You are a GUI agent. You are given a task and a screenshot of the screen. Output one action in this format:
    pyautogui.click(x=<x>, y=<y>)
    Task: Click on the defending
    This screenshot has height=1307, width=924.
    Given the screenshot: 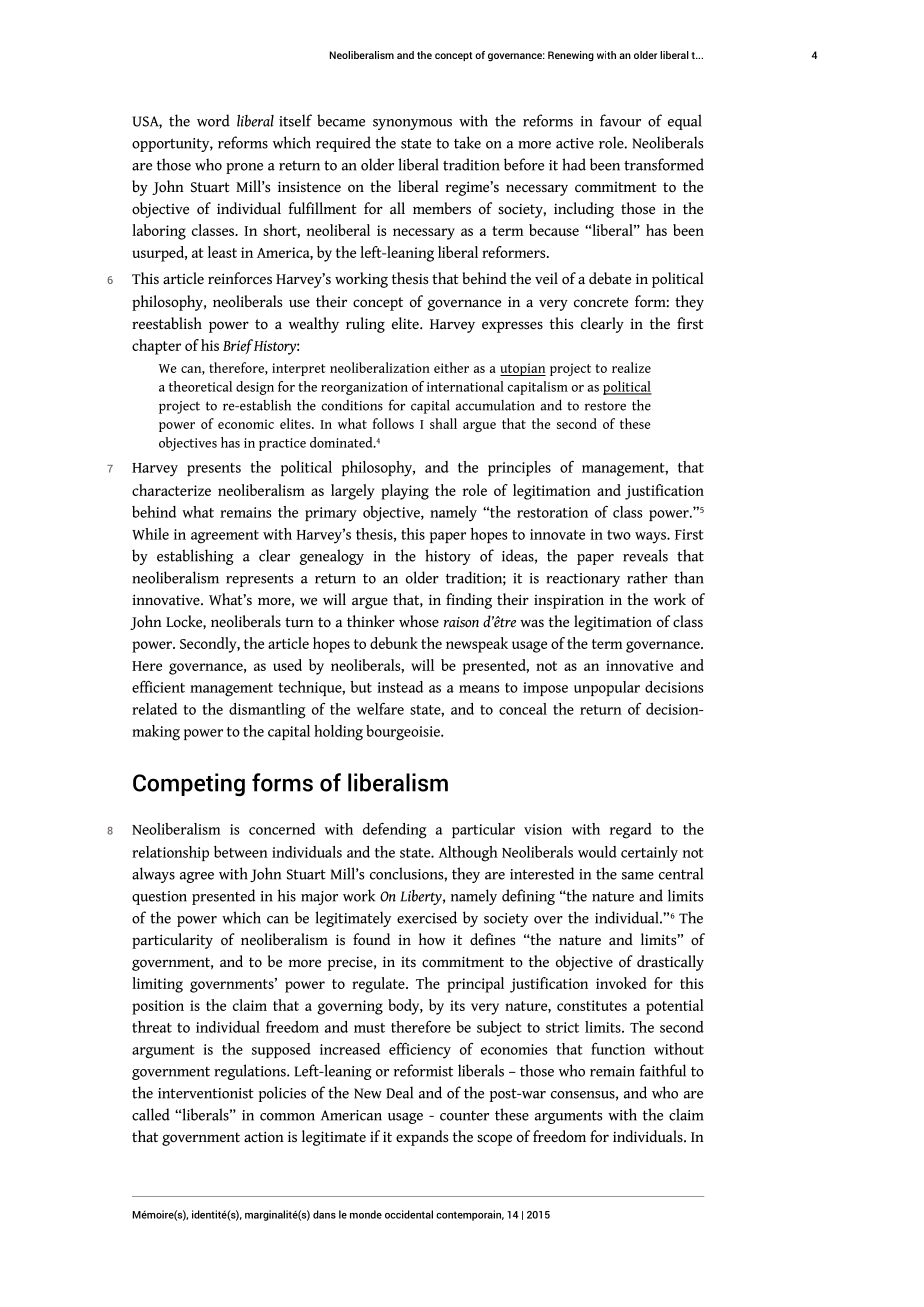 What is the action you would take?
    pyautogui.click(x=395, y=830)
